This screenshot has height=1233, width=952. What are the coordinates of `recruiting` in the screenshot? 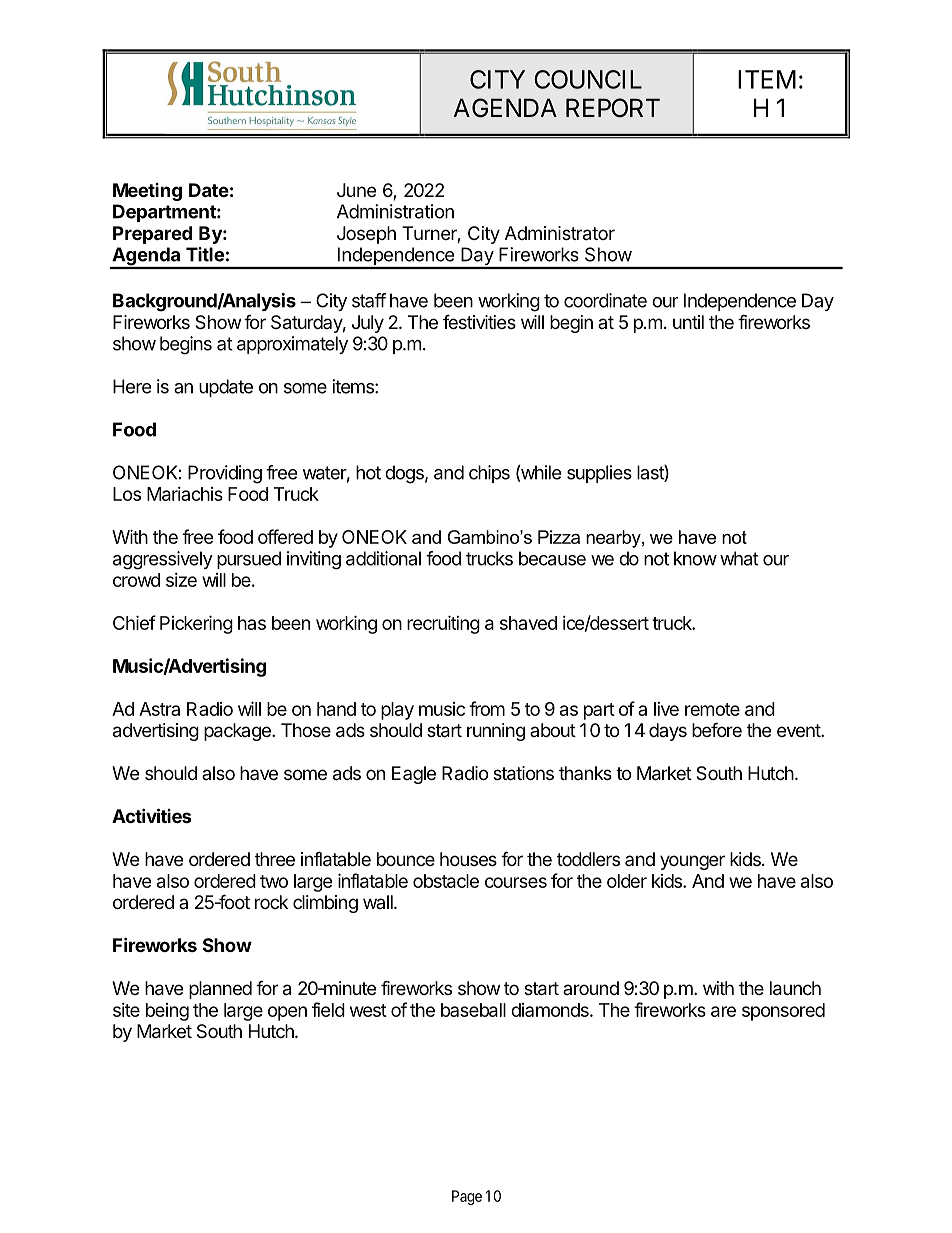 It's located at (443, 624).
